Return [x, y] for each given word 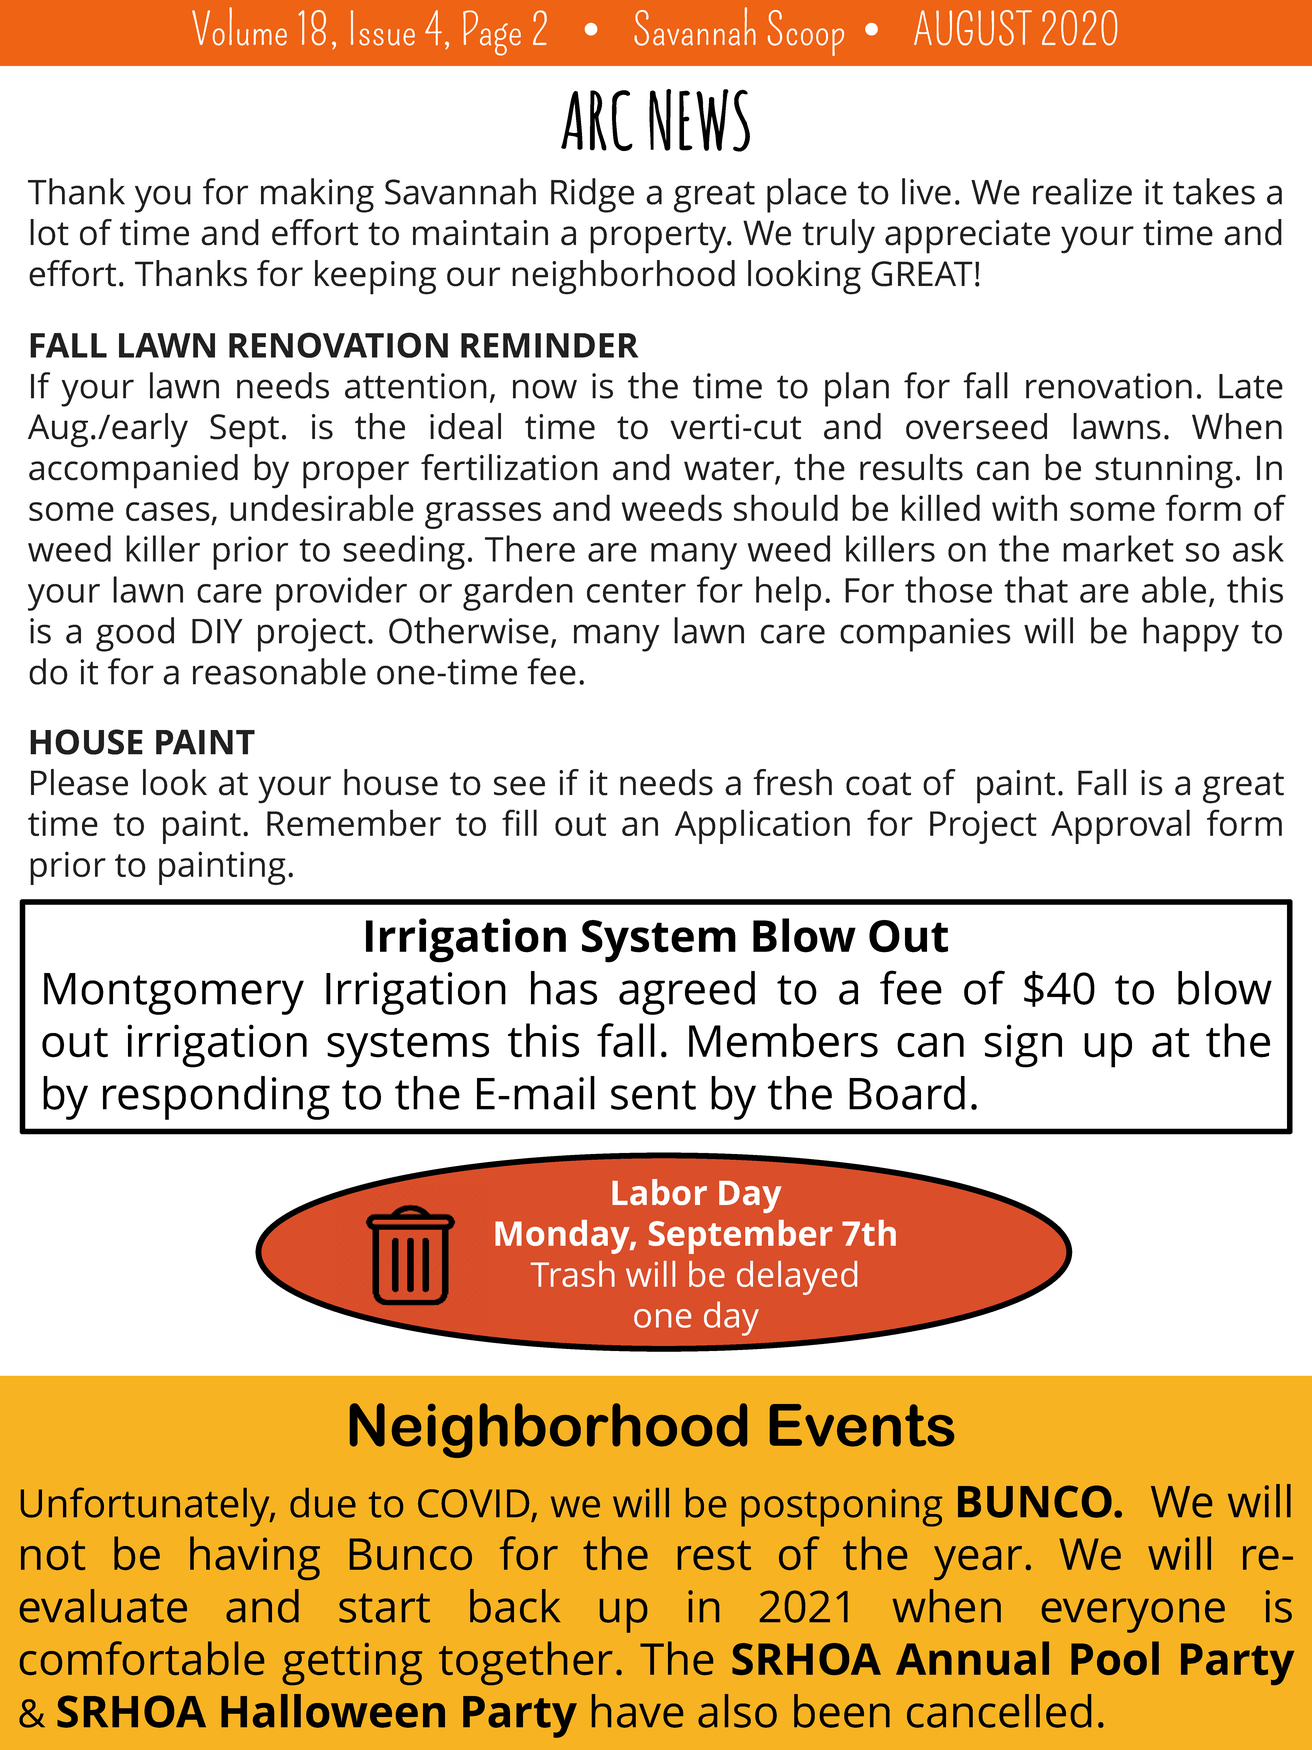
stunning [1164, 472]
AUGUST [973, 28]
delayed [797, 1278]
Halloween [333, 1711]
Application [762, 826]
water [730, 470]
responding [216, 1098]
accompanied [133, 471]
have [637, 1711]
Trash [573, 1274]
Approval [1120, 826]
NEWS [699, 120]
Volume [239, 26]
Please [79, 782]
